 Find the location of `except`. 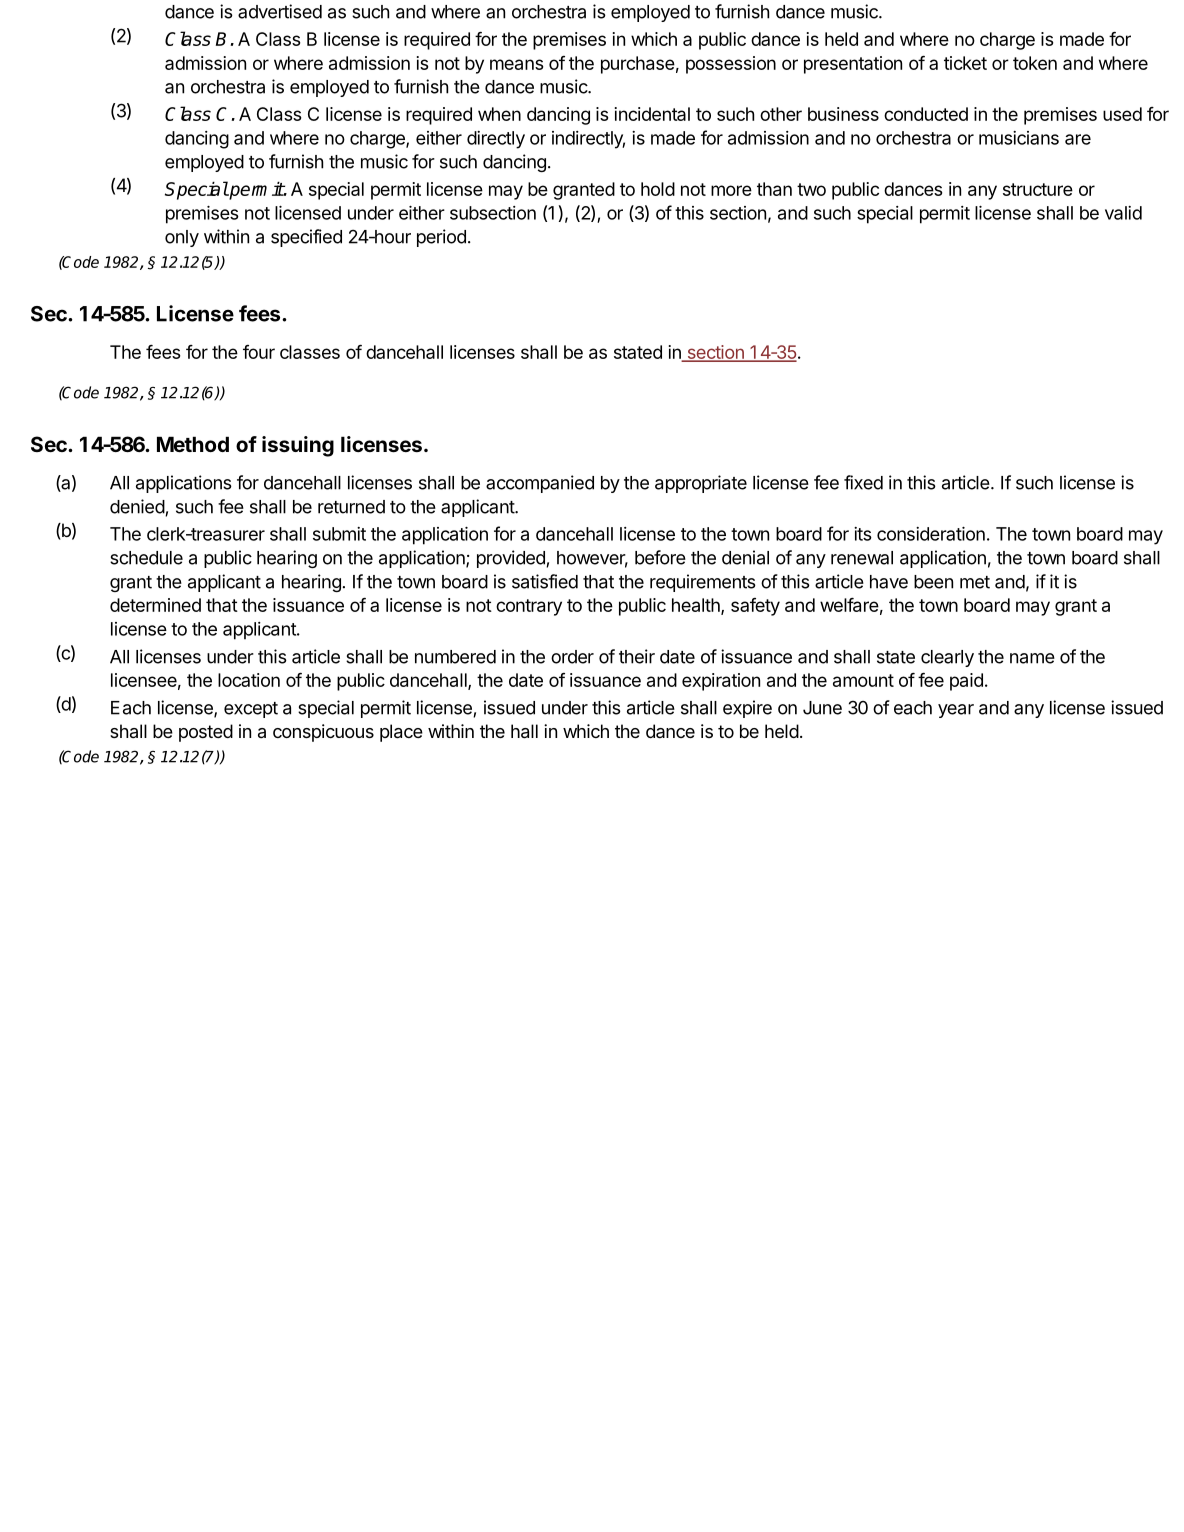

except is located at coordinates (251, 710).
